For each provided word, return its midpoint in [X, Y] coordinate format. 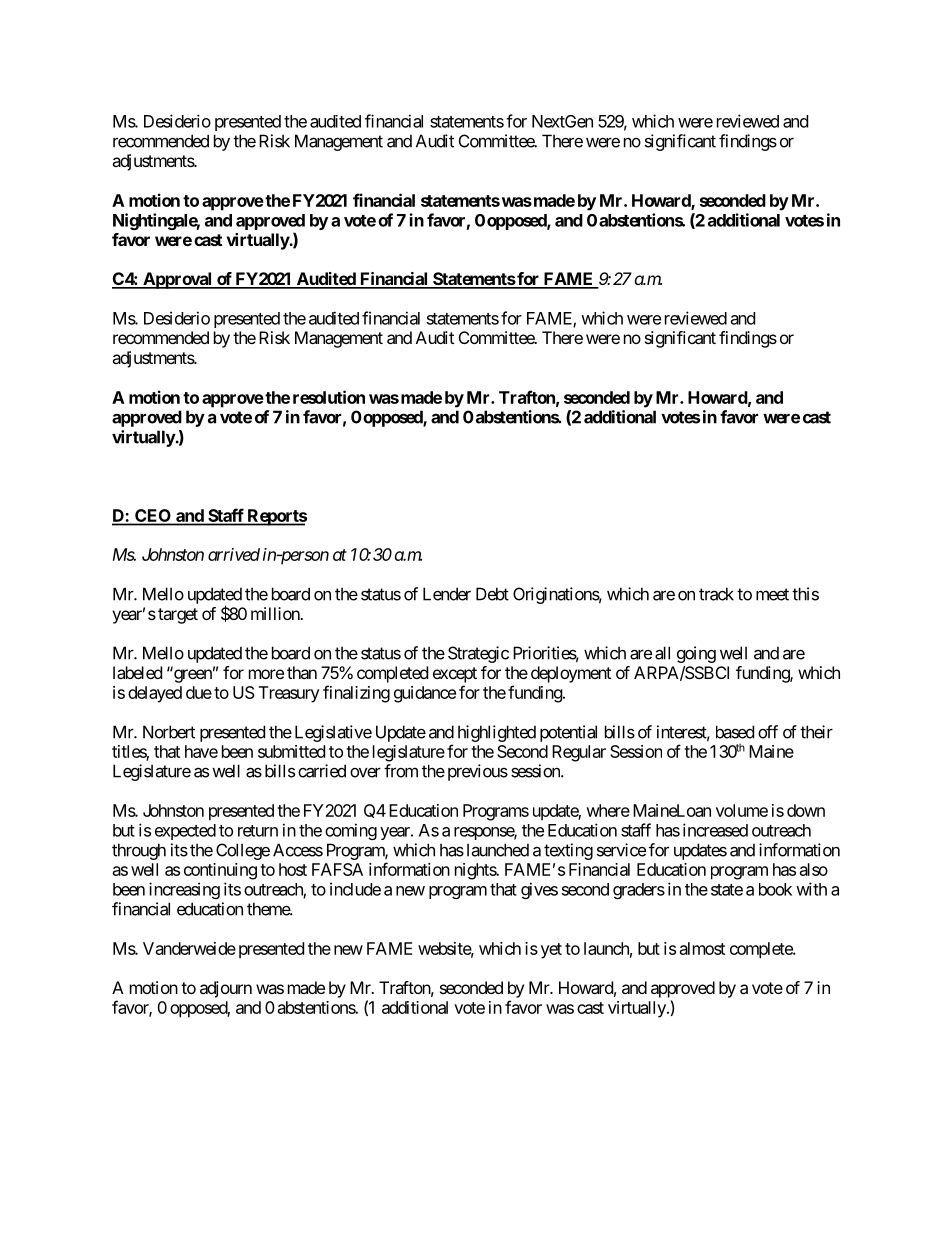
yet [551, 951]
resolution [329, 397]
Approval [177, 280]
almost [702, 948]
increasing [184, 890]
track [716, 594]
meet [772, 594]
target [178, 616]
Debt [492, 594]
